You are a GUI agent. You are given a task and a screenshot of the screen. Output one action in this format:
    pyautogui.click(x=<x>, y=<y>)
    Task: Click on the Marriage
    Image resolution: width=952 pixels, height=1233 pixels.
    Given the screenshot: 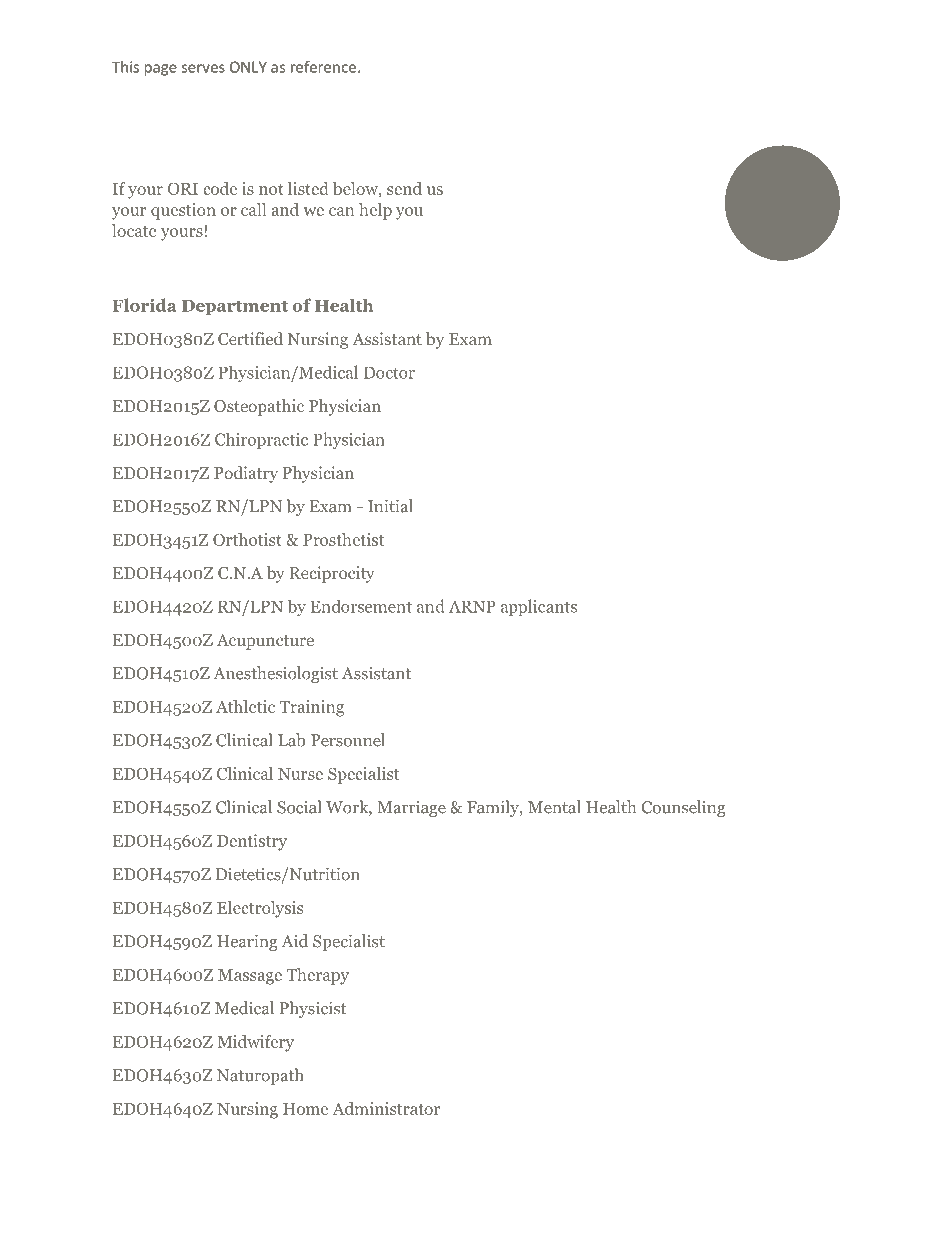 What is the action you would take?
    pyautogui.click(x=411, y=809)
